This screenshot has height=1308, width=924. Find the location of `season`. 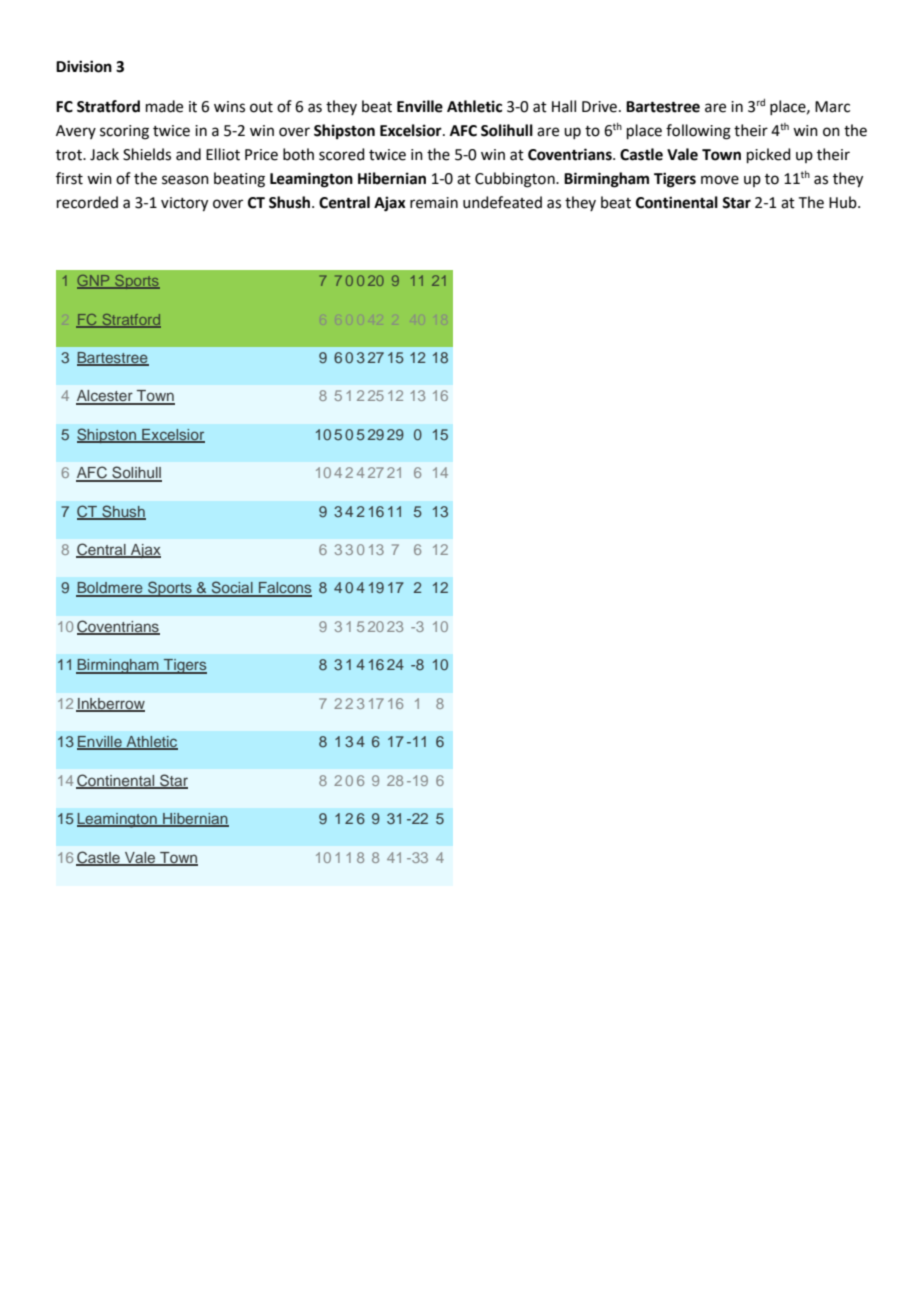

season is located at coordinates (185, 180).
